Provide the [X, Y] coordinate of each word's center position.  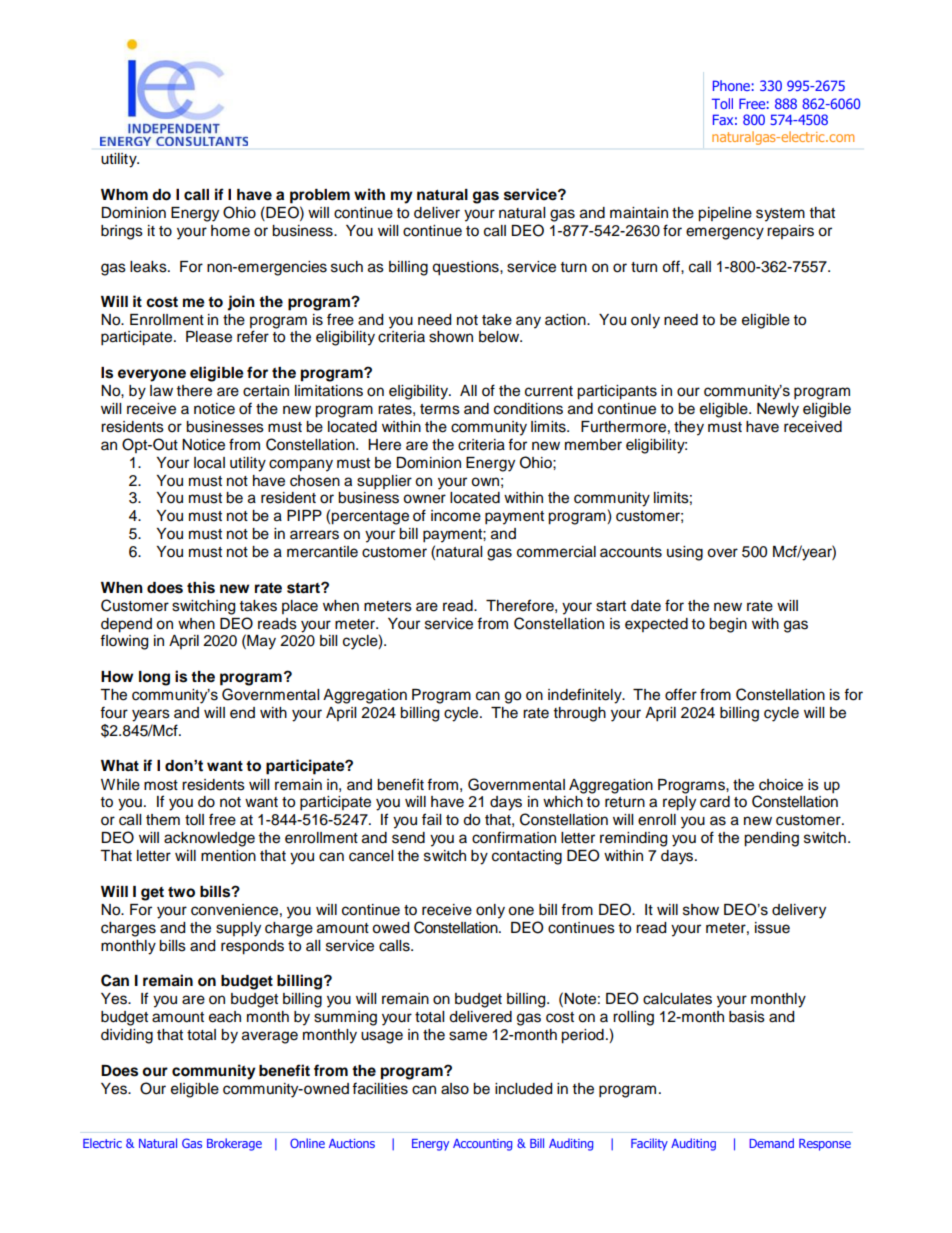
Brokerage [234, 1144]
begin [728, 625]
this [201, 587]
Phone [731, 85]
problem [320, 196]
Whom [124, 195]
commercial [556, 552]
